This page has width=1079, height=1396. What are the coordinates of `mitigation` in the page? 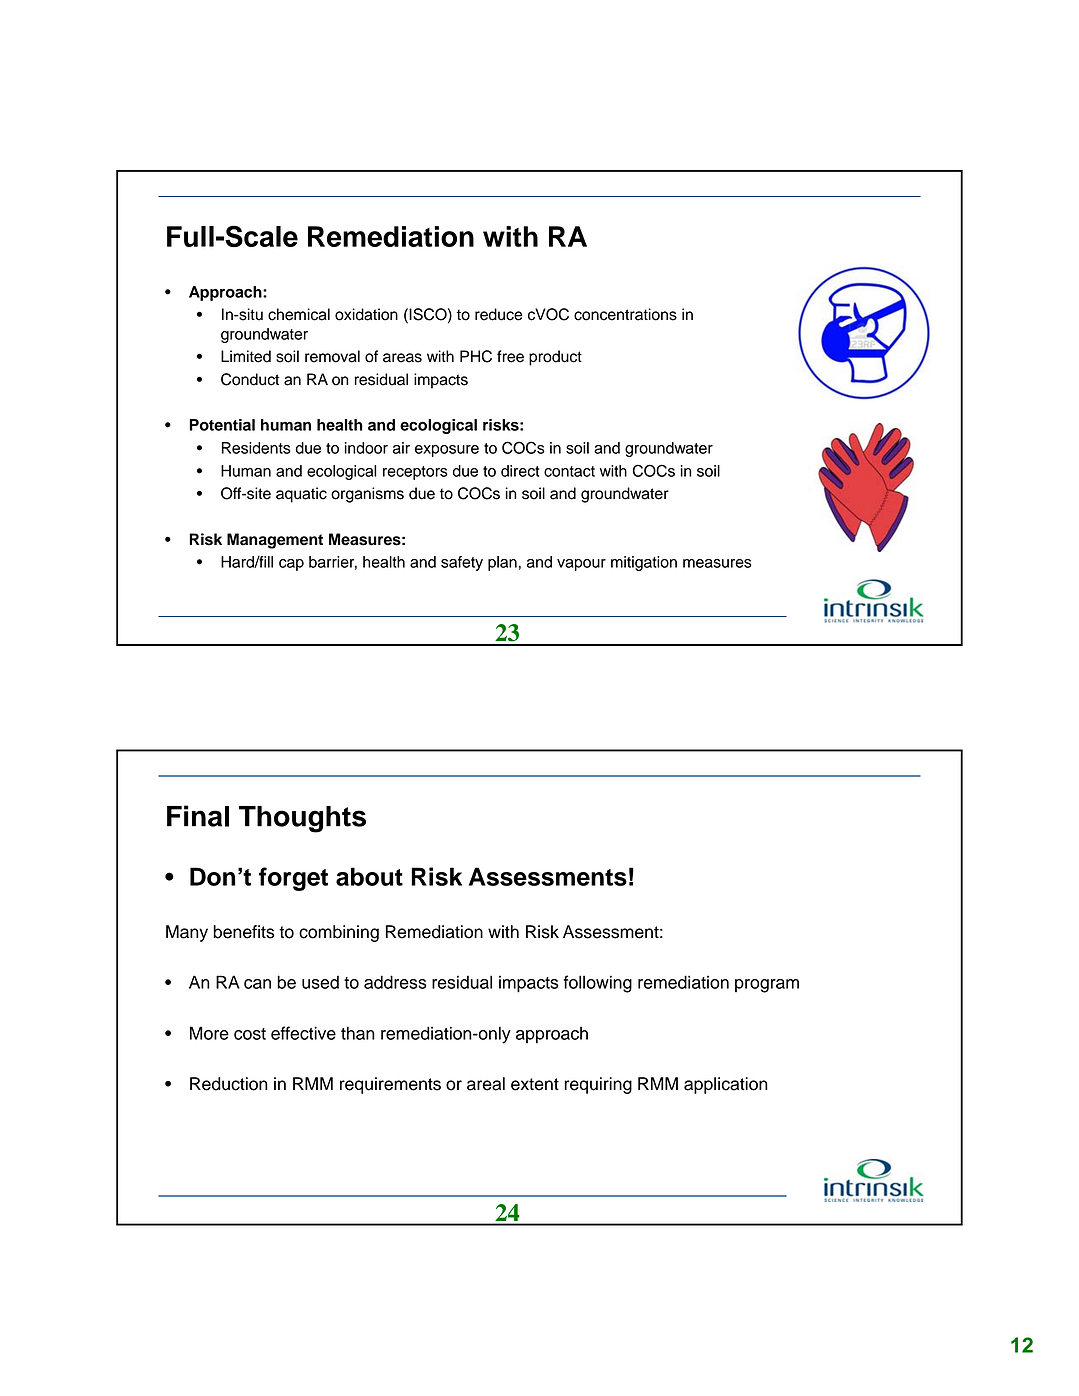 It's located at (644, 563).
